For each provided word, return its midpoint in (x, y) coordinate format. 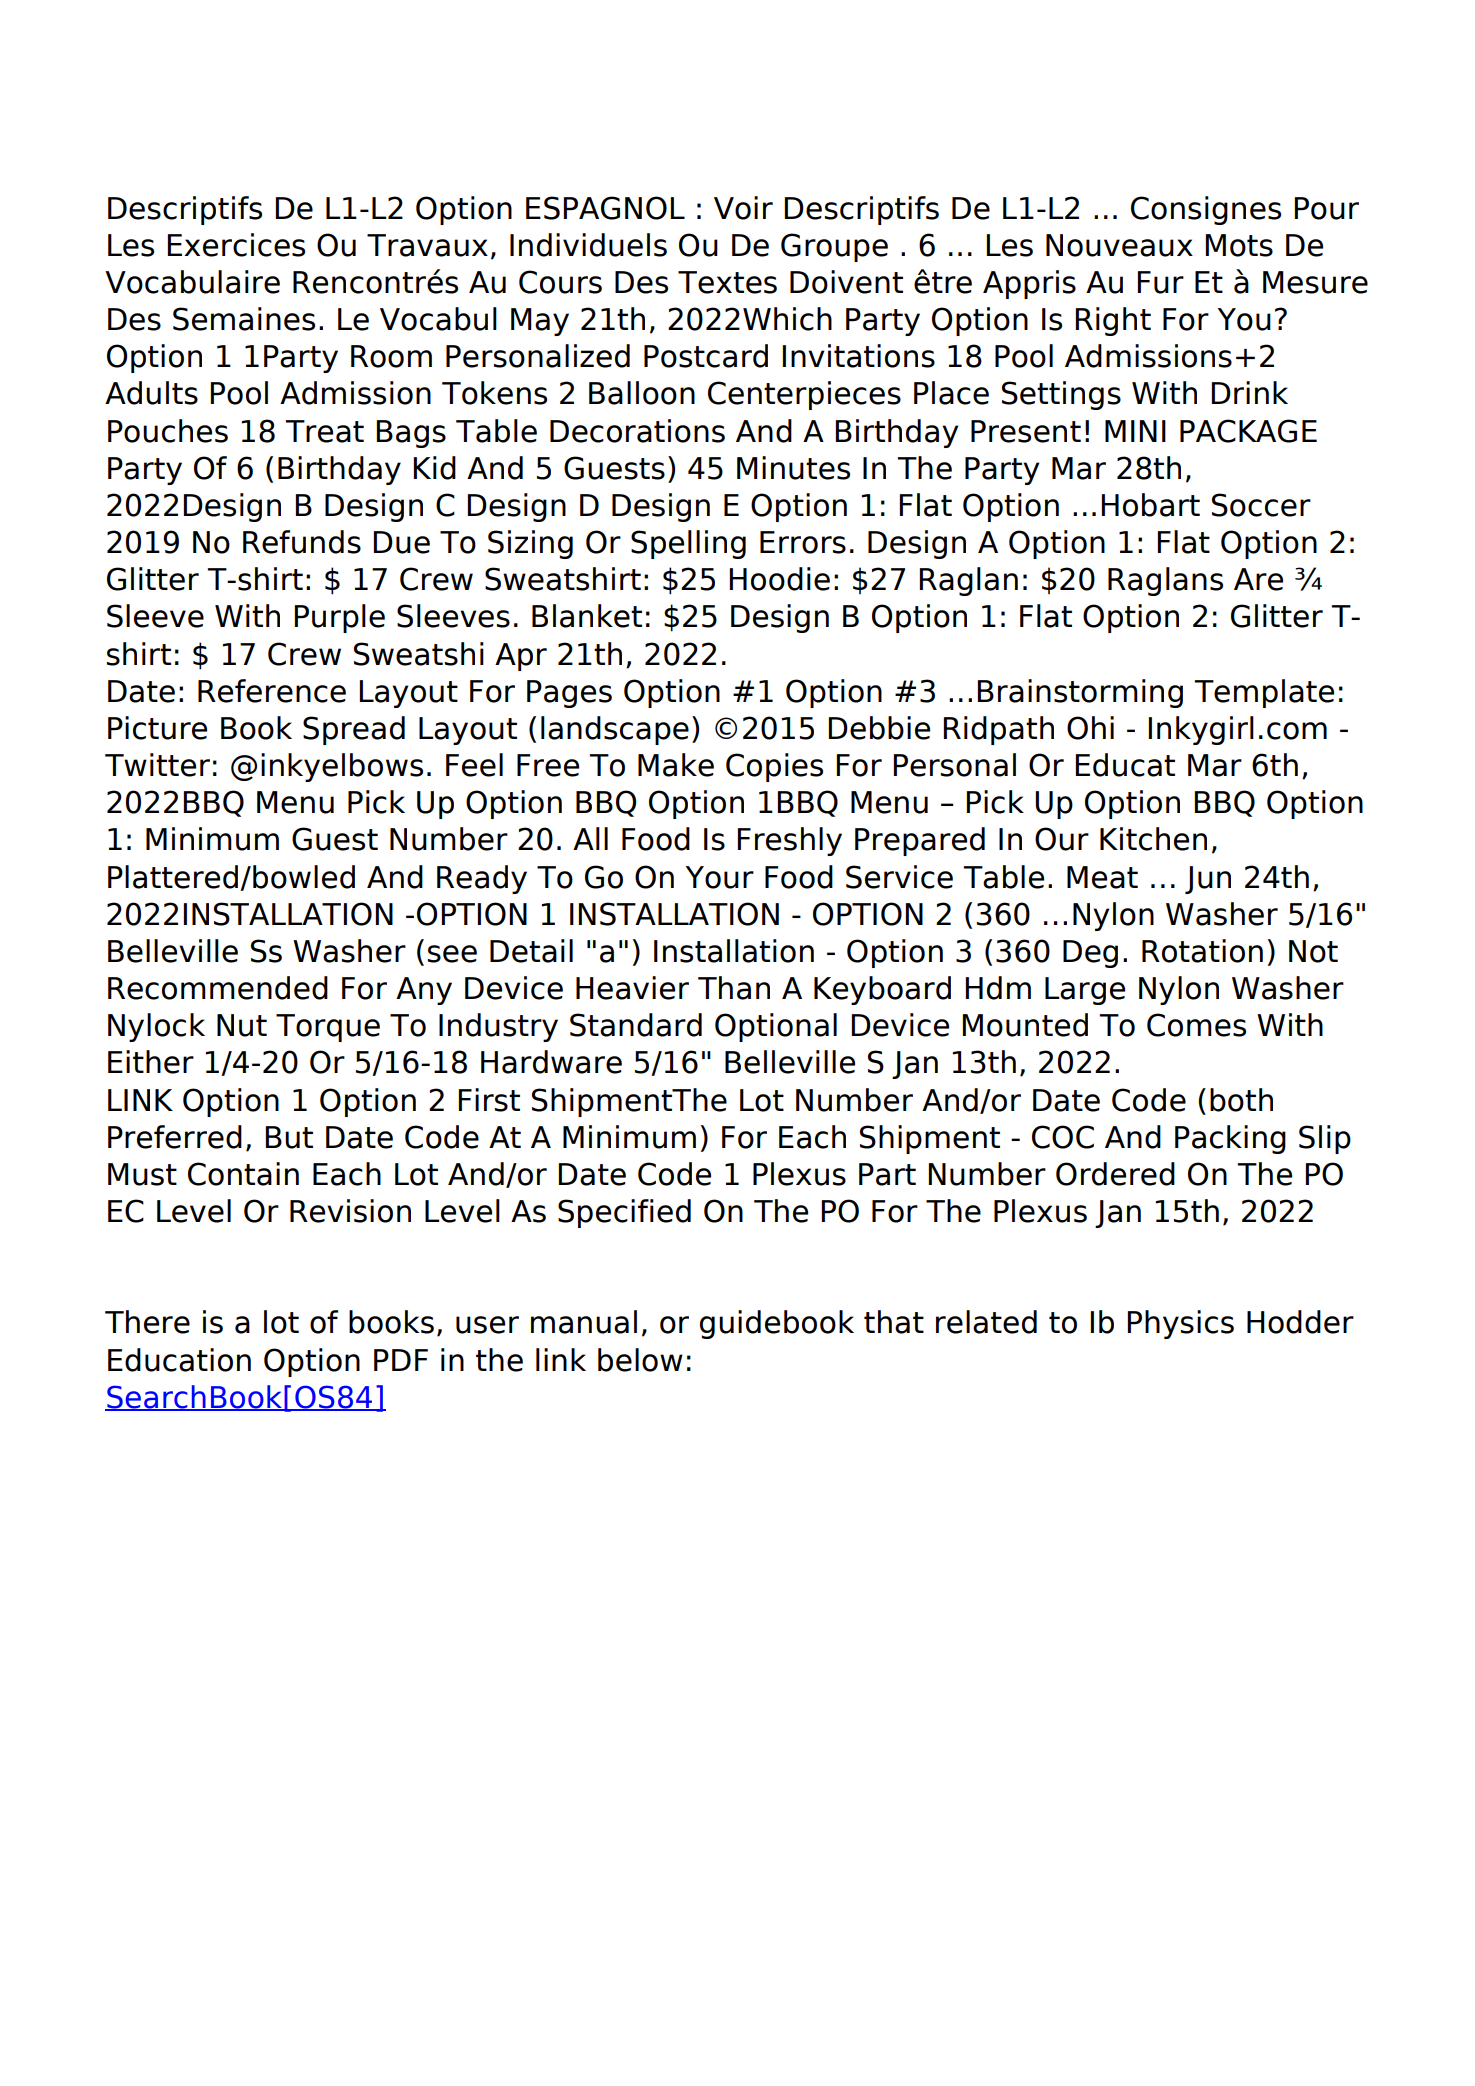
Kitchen (1153, 839)
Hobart (1150, 505)
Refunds (302, 542)
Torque (328, 1028)
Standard (636, 1025)
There (147, 1322)
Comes (1196, 1025)
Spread (354, 730)
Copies (774, 767)
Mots (1239, 245)
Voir (743, 208)
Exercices (236, 245)
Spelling (688, 544)
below (640, 1360)
